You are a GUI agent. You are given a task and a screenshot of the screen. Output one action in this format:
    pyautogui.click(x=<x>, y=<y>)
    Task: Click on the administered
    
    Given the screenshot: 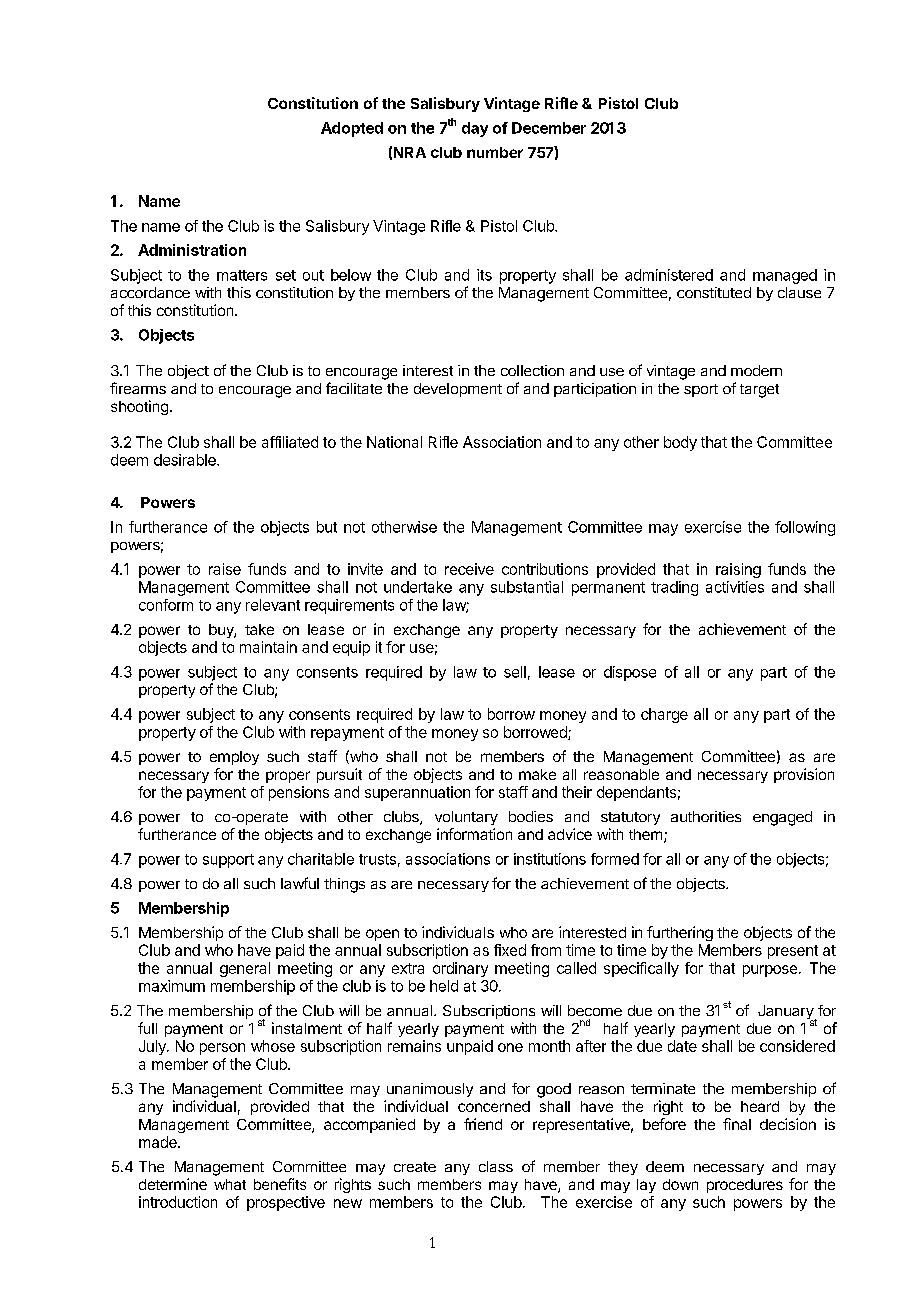 What is the action you would take?
    pyautogui.click(x=669, y=275)
